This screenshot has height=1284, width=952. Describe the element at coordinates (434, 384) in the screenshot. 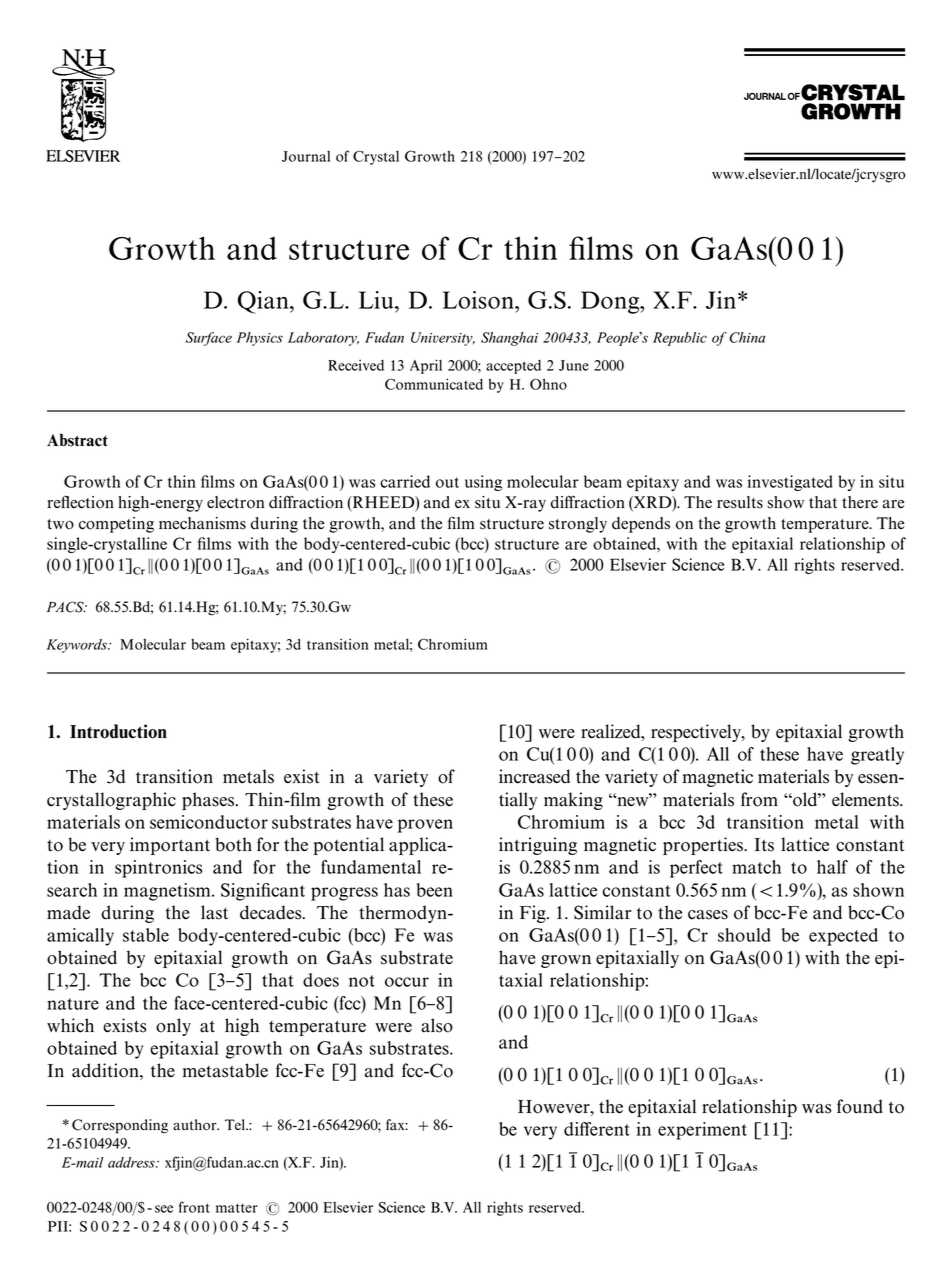

I see `Communicated` at that location.
